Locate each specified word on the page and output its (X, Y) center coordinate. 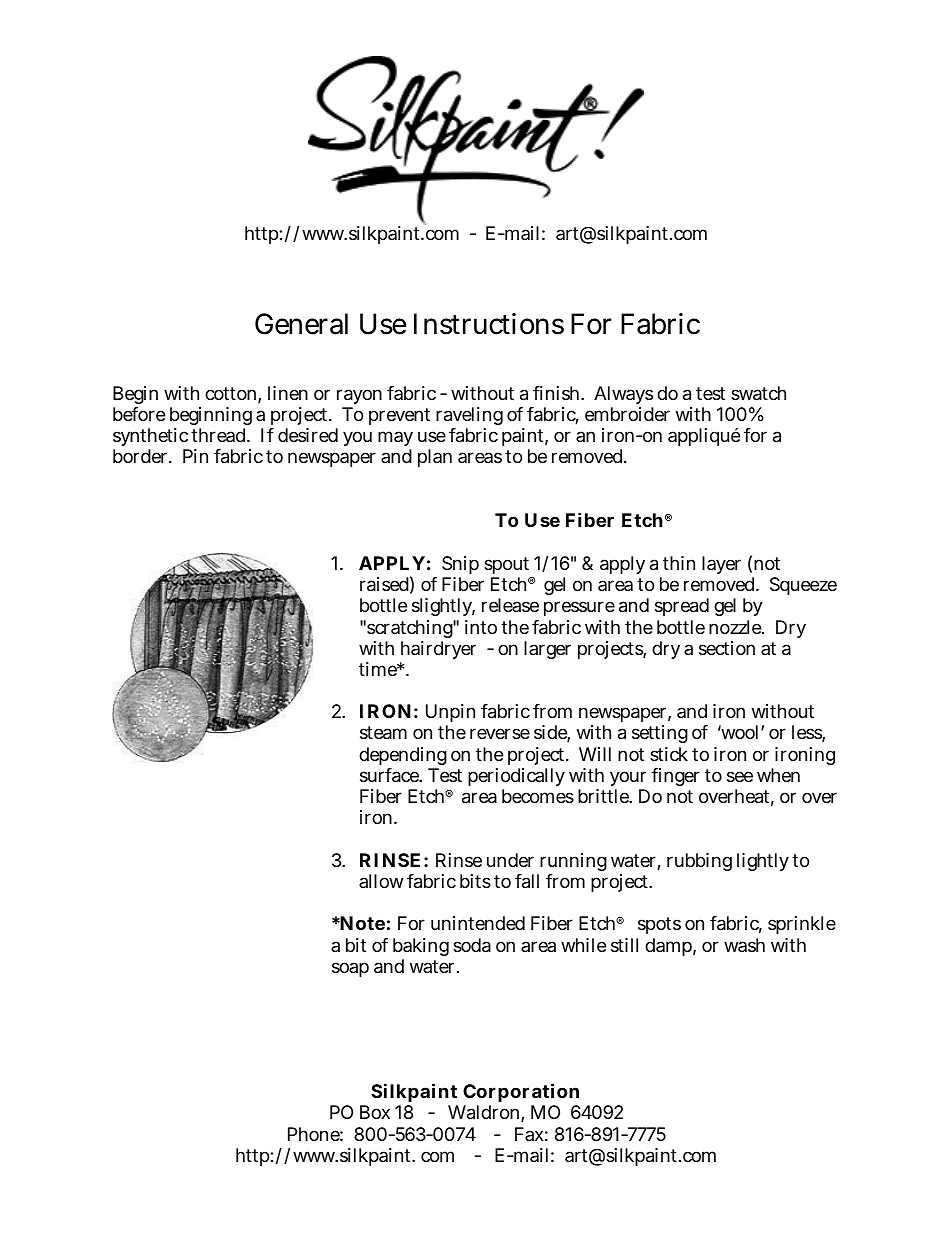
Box (375, 1112)
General (301, 324)
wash (744, 945)
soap (350, 969)
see (740, 776)
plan (435, 458)
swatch (758, 393)
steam (383, 733)
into (481, 627)
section (727, 648)
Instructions (489, 324)
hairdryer (438, 650)
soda (472, 945)
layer (721, 565)
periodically (516, 779)
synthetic (151, 439)
